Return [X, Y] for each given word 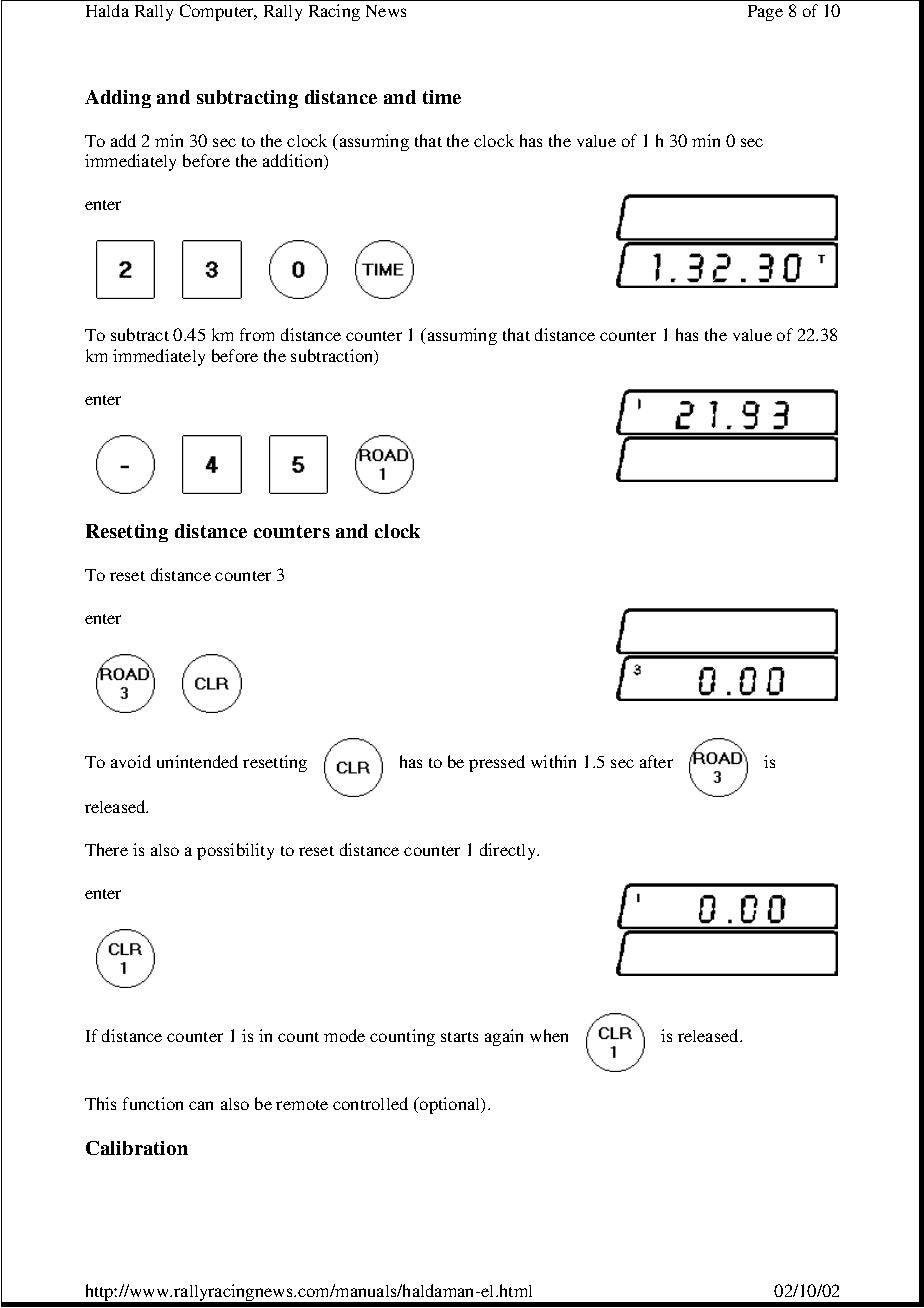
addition [294, 162]
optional [450, 1105]
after [656, 761]
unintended [197, 761]
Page [765, 13]
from [257, 334]
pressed [497, 763]
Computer [218, 12]
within [553, 761]
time [442, 97]
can [201, 1105]
